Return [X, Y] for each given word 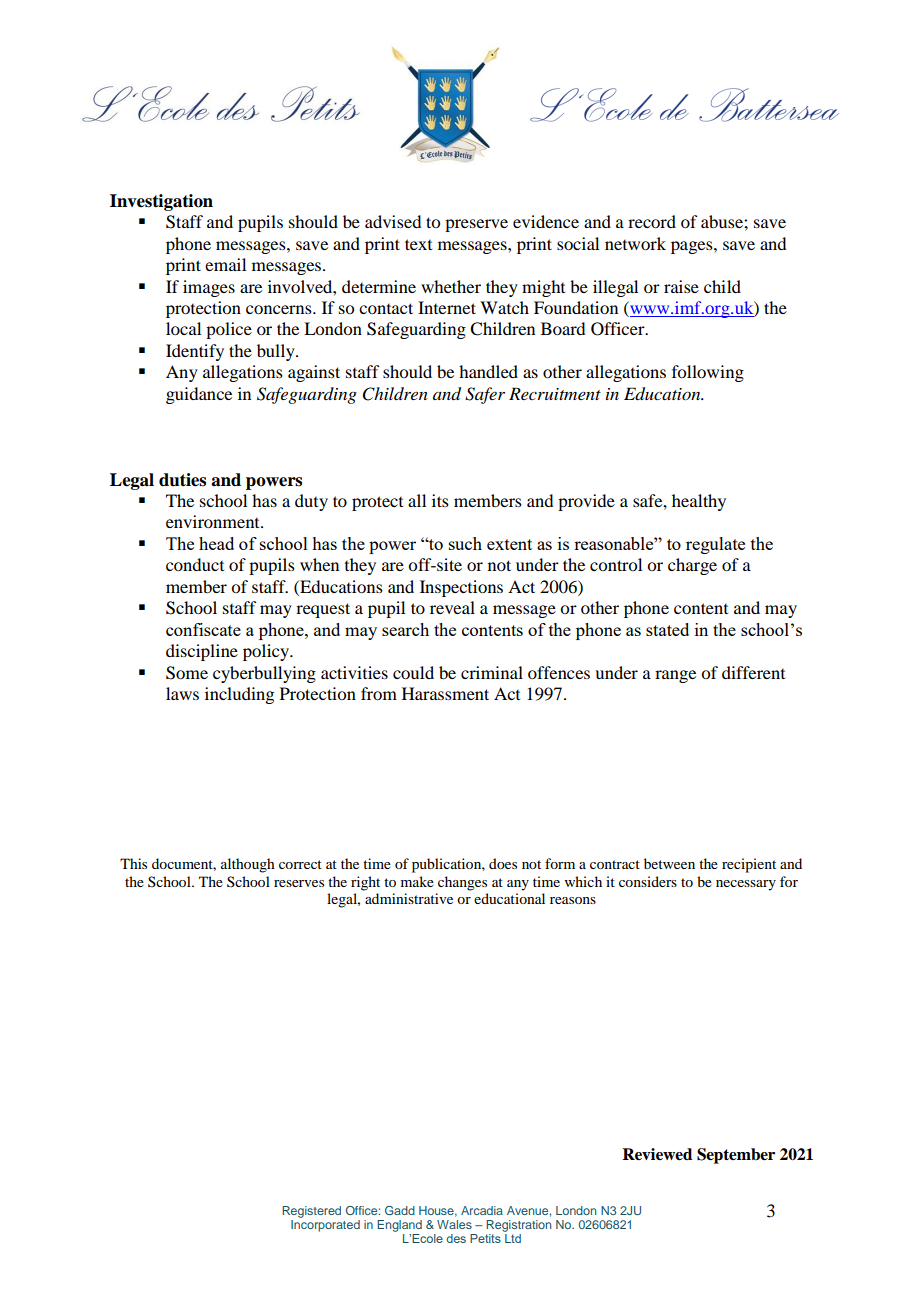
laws [182, 693]
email [225, 264]
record [652, 221]
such [465, 543]
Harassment [445, 693]
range [675, 676]
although [248, 865]
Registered [311, 1212]
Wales [454, 1224]
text [418, 244]
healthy [699, 502]
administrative [409, 898]
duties [182, 480]
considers [648, 881]
